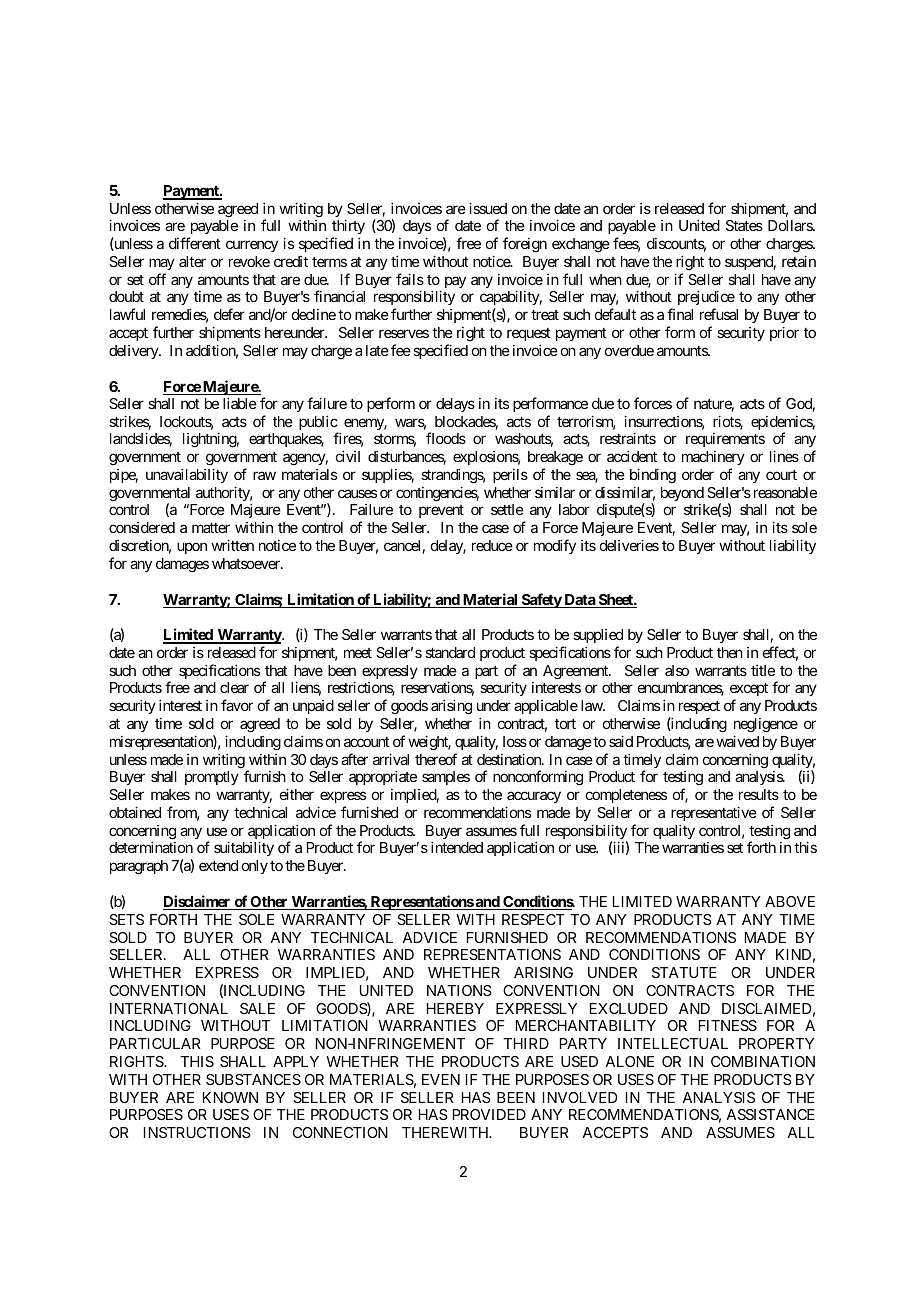 This page has height=1308, width=924. What do you see at coordinates (436, 759) in the page?
I see `thereof` at bounding box center [436, 759].
